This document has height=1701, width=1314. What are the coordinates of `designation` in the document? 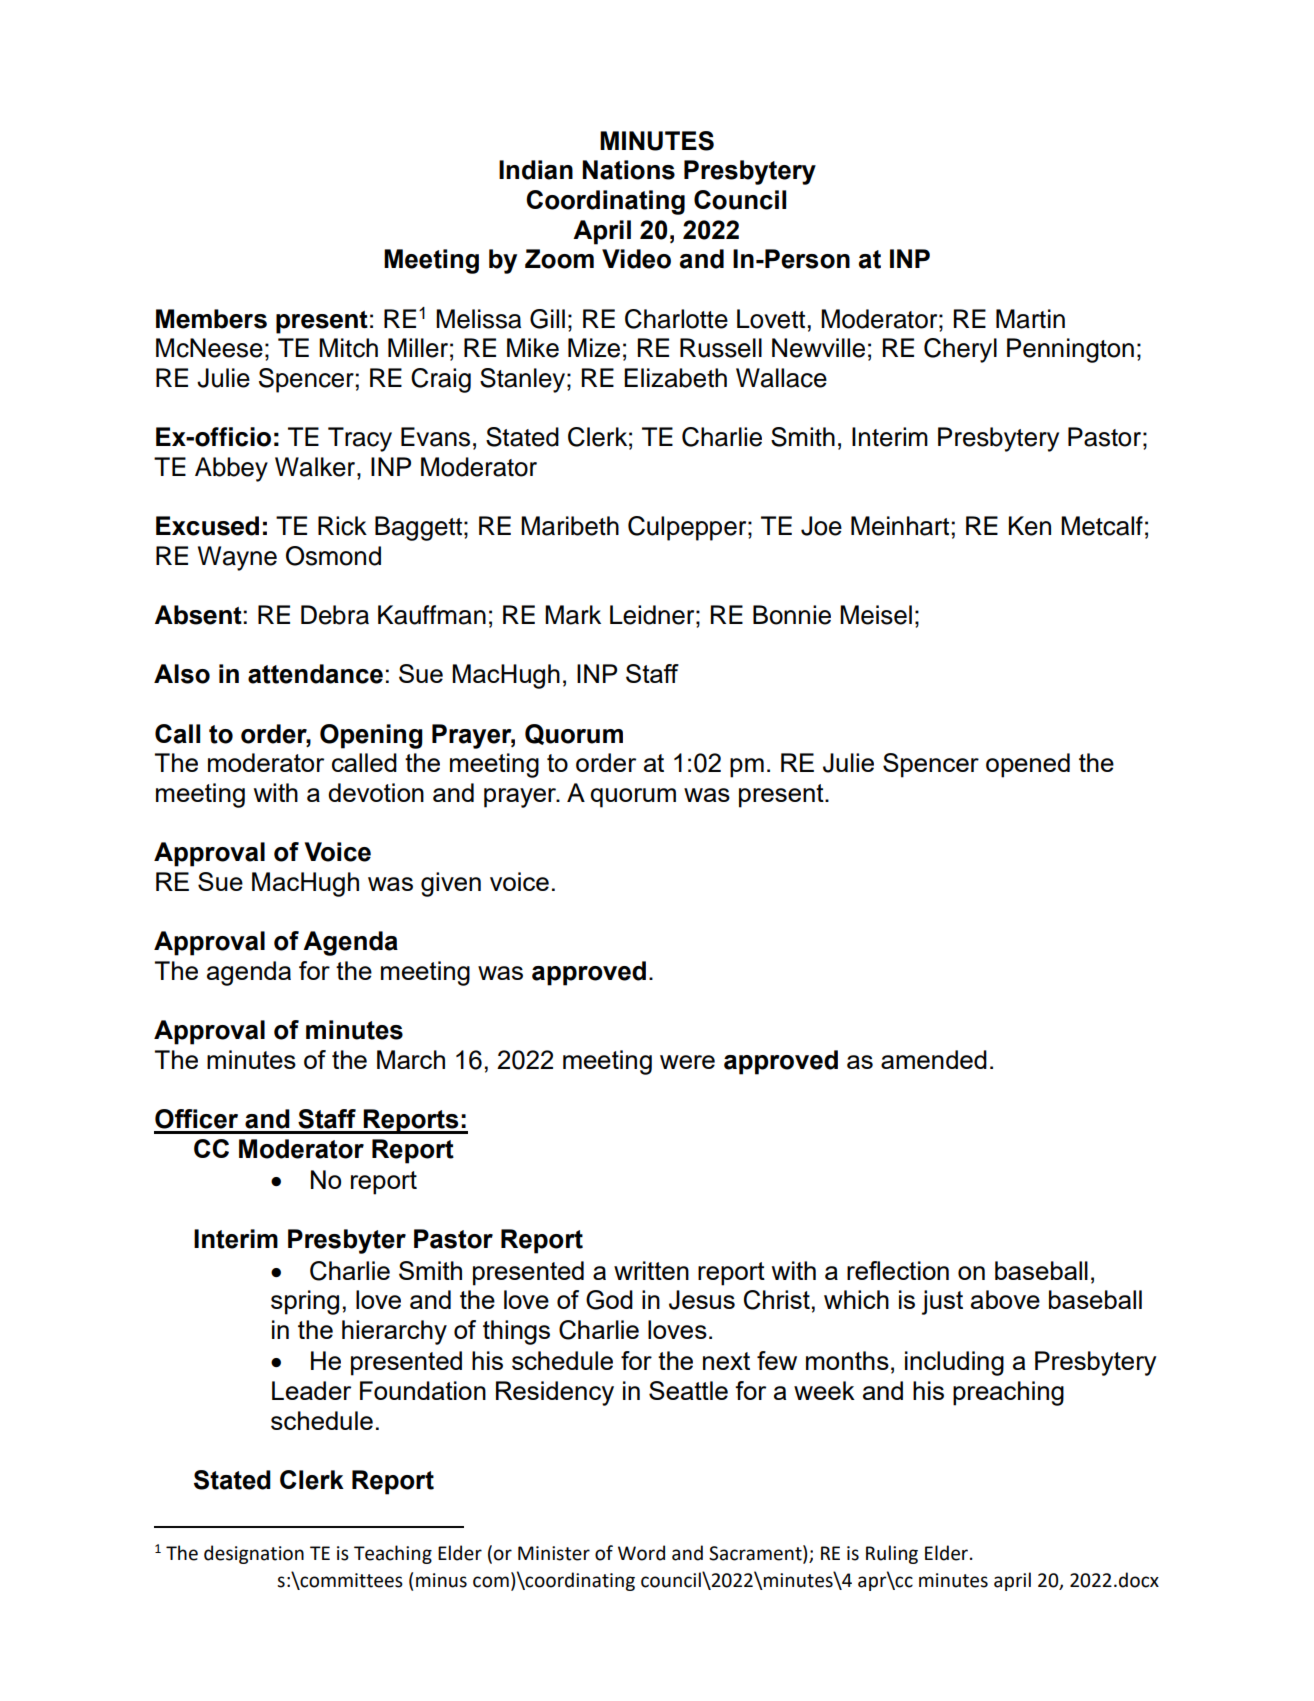 It's located at (254, 1554).
